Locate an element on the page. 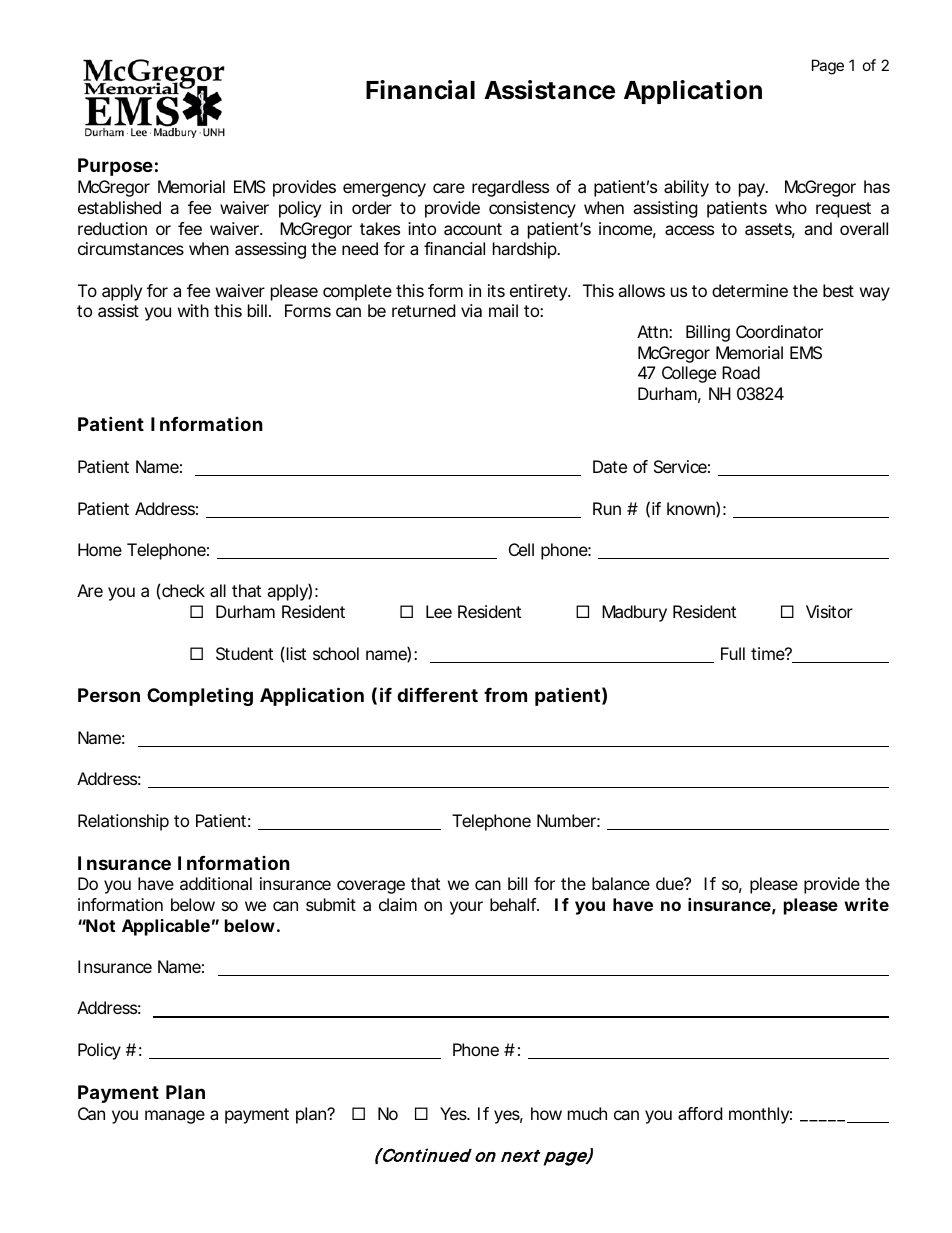 Image resolution: width=952 pixels, height=1233 pixels. who is located at coordinates (791, 207).
